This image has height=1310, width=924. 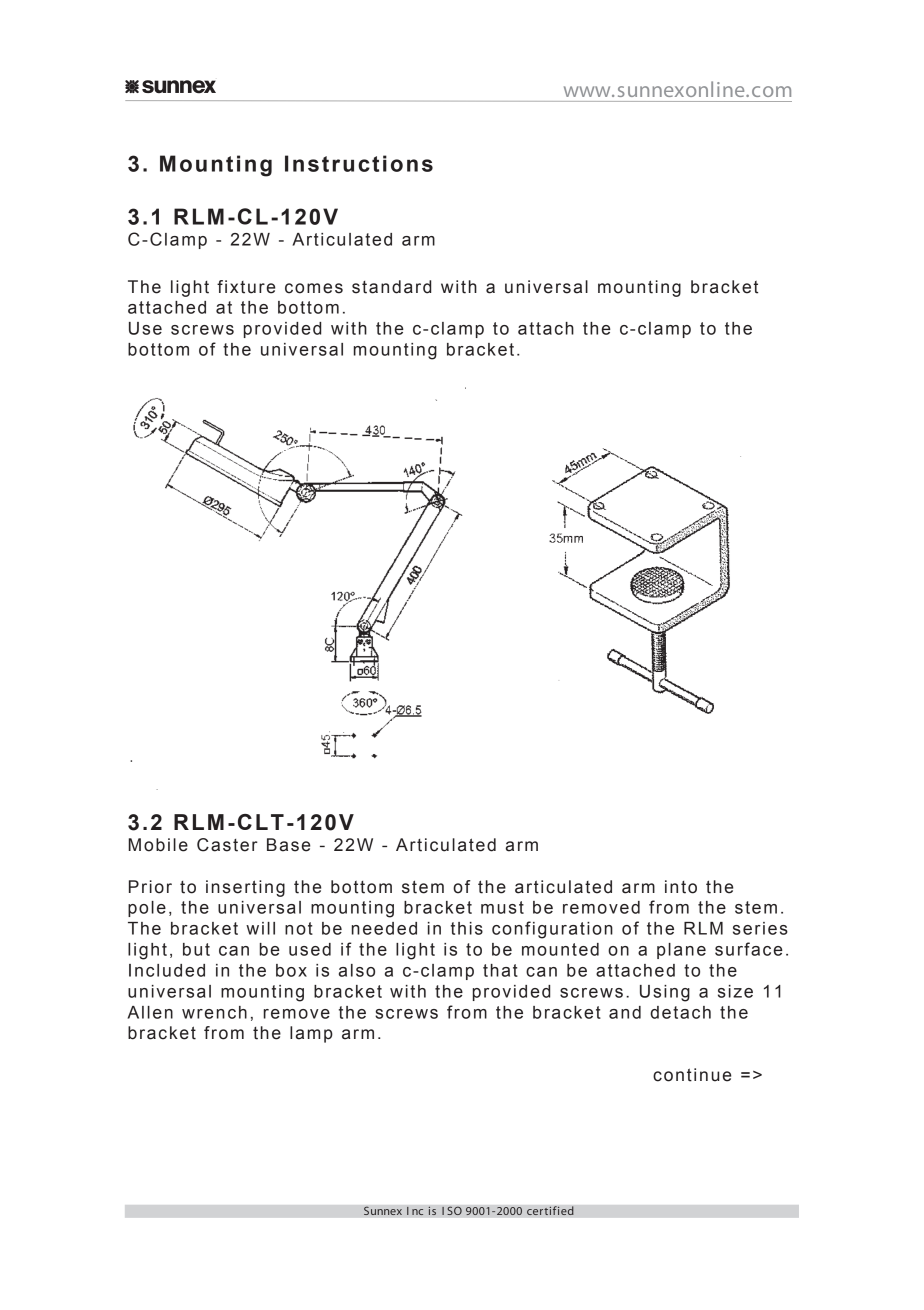 What do you see at coordinates (391, 287) in the image?
I see `standard` at bounding box center [391, 287].
